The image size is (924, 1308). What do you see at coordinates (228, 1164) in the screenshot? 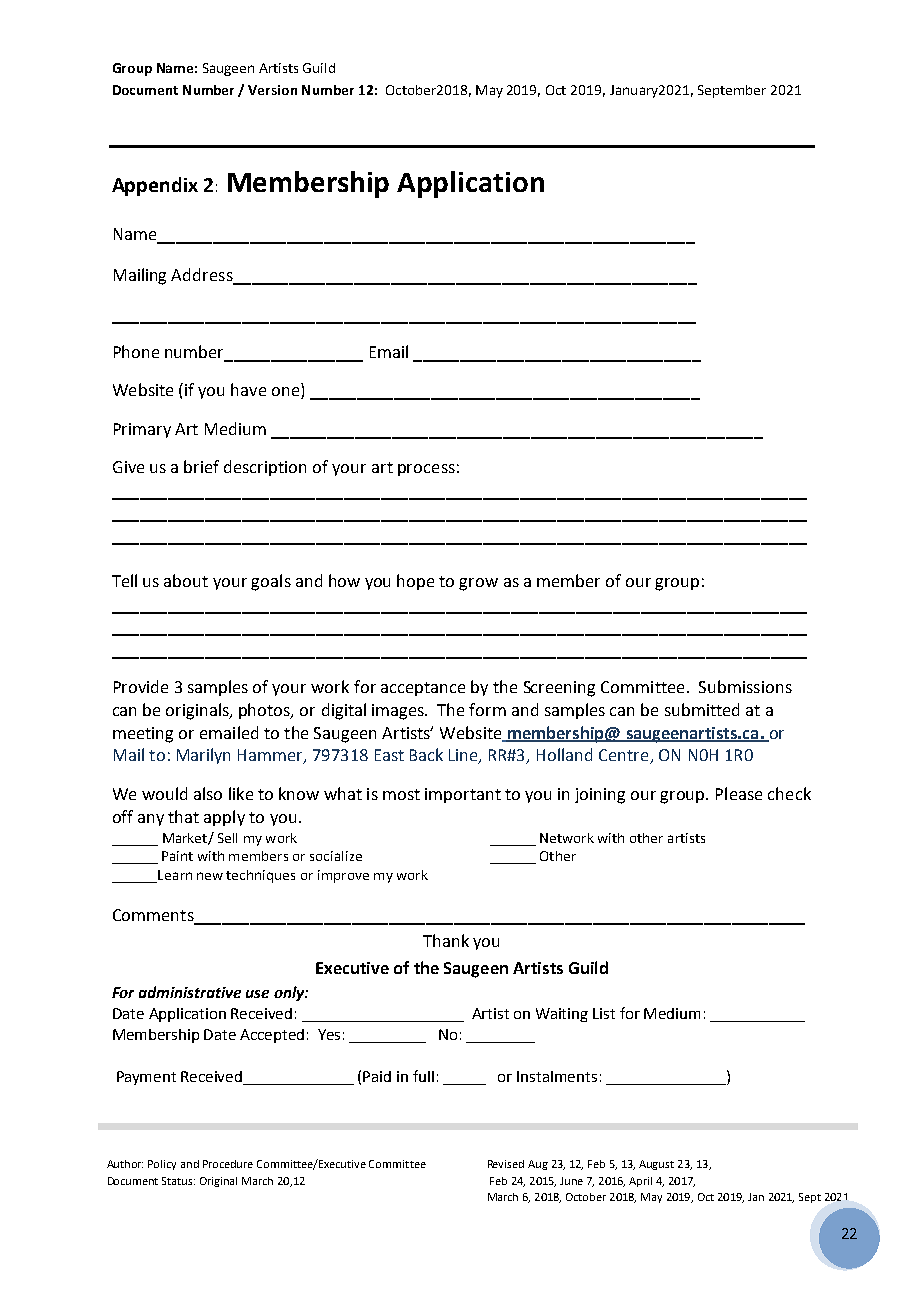
I see `Procedure` at bounding box center [228, 1164].
